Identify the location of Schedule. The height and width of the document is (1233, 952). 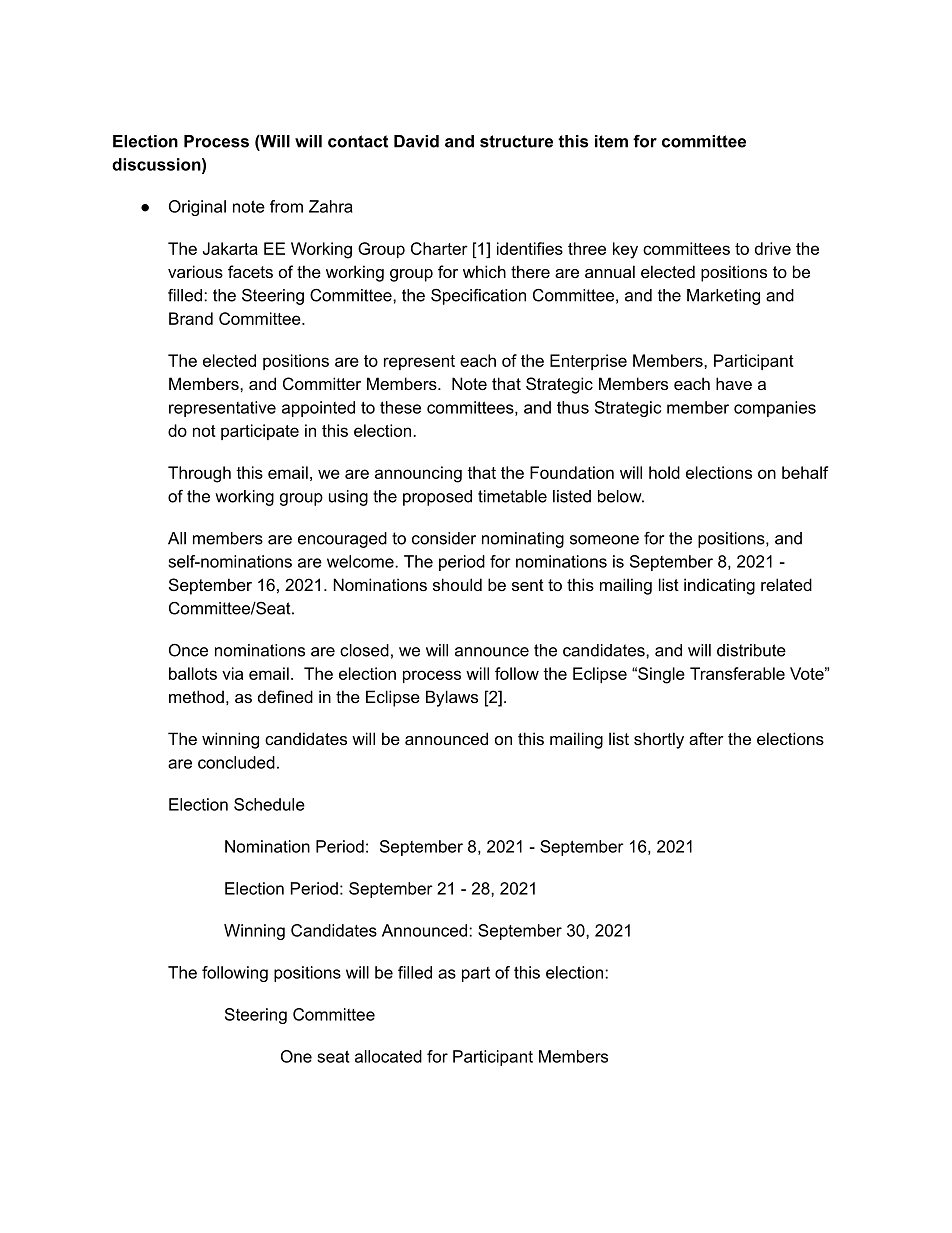
(269, 804).
